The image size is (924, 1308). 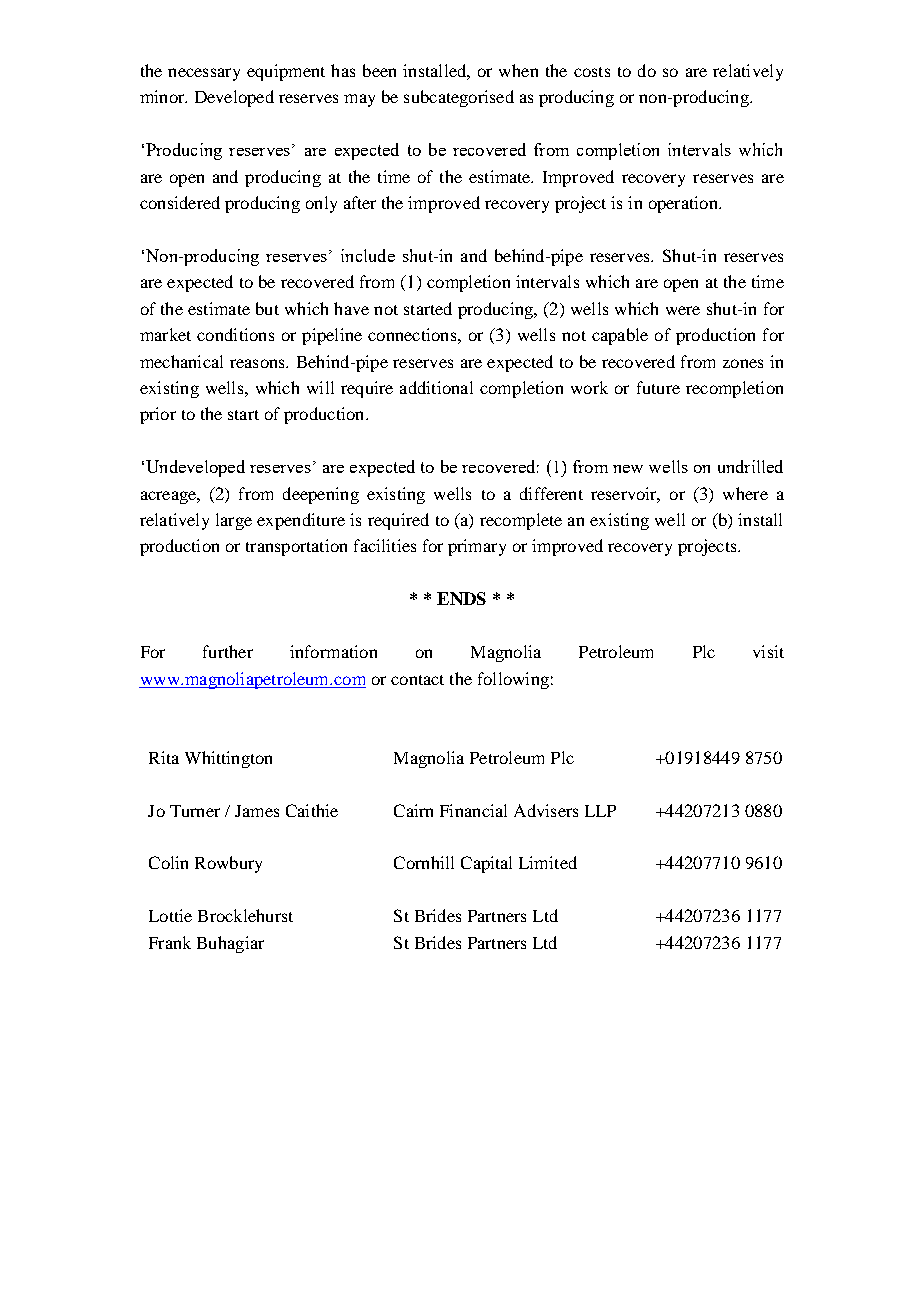 What do you see at coordinates (768, 651) in the image?
I see `visit` at bounding box center [768, 651].
